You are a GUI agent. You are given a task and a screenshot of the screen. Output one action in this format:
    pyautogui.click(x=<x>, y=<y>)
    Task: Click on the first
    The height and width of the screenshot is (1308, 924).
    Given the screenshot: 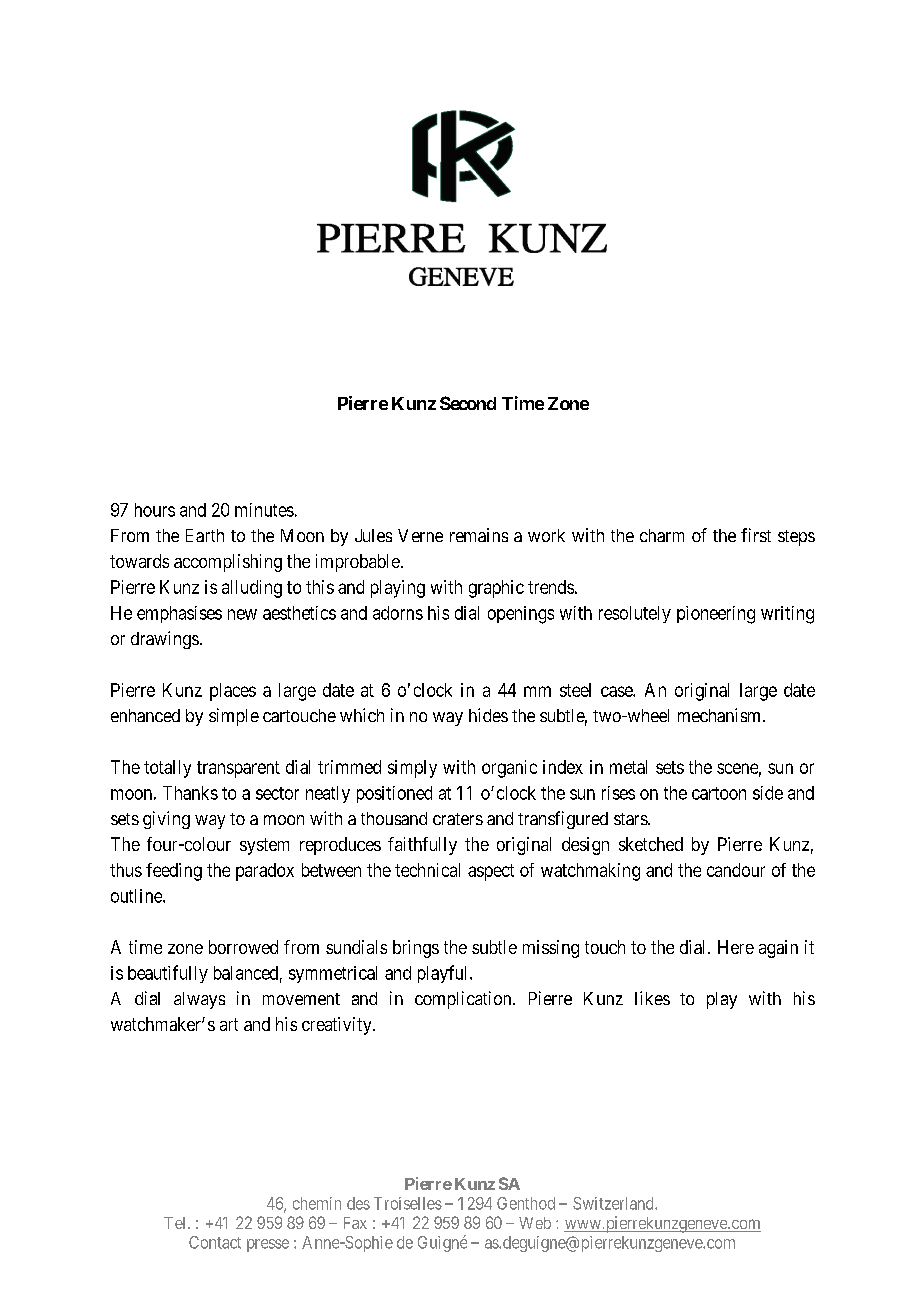 What is the action you would take?
    pyautogui.click(x=756, y=535)
